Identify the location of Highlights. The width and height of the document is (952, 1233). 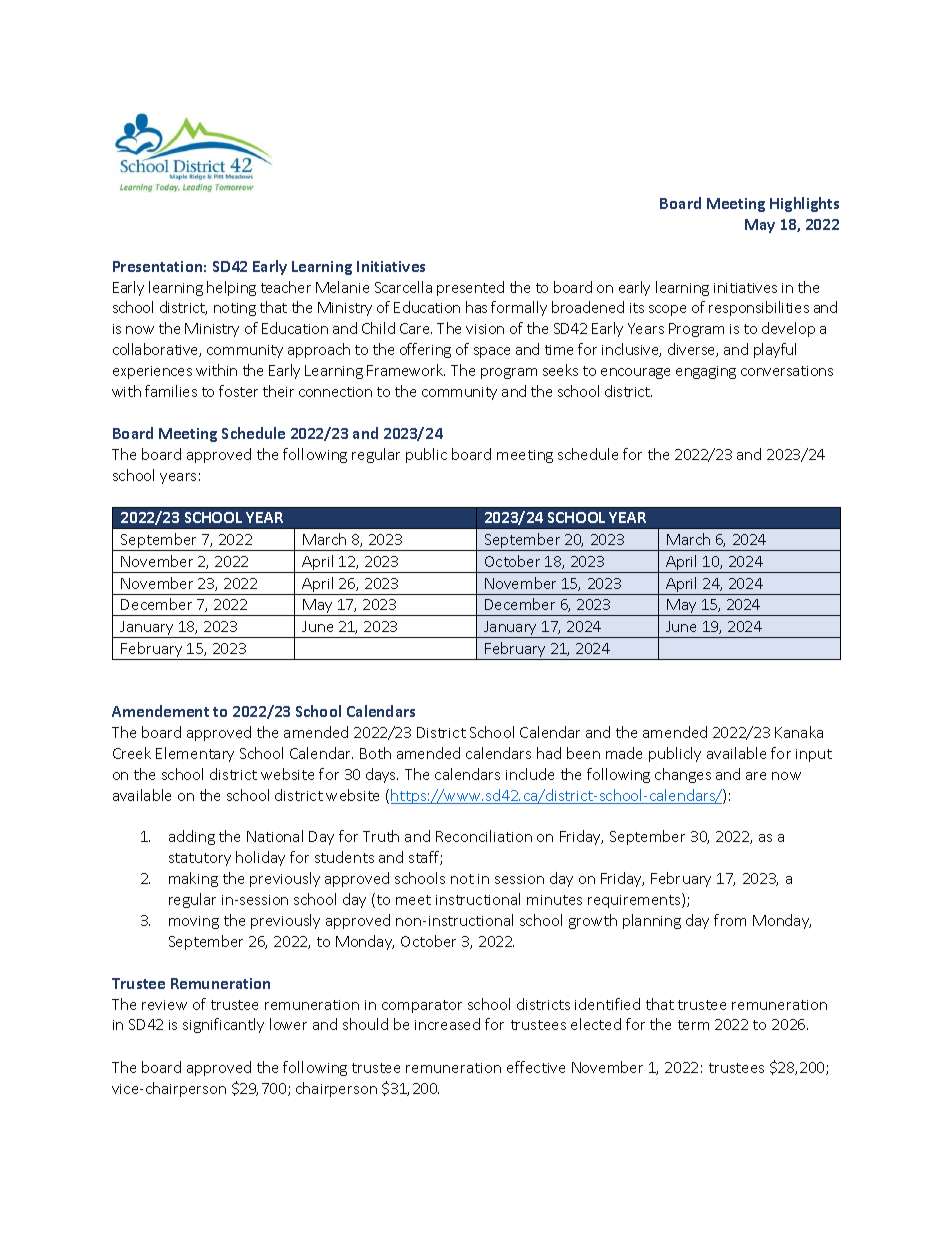
(804, 204).
